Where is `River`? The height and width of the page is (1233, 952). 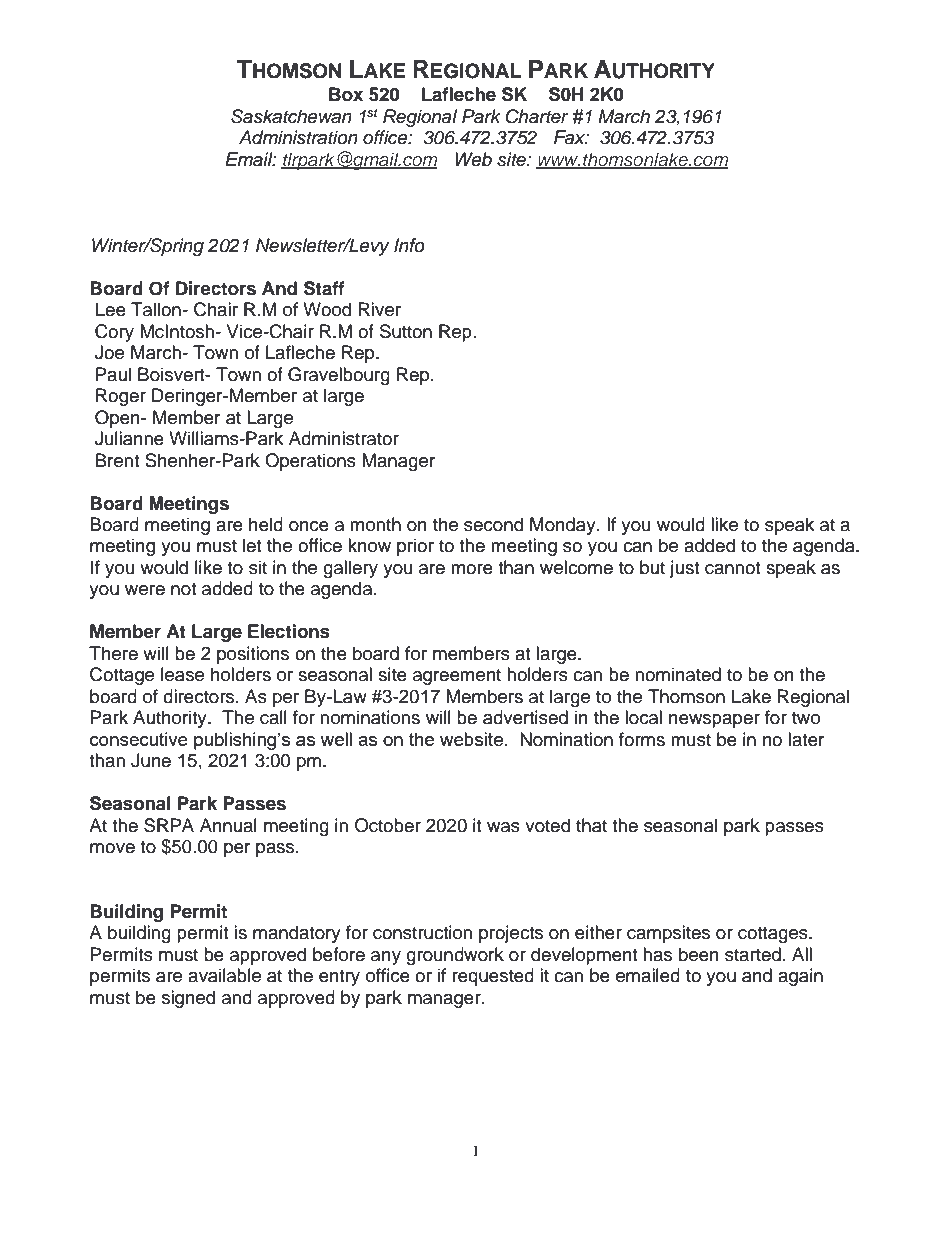 River is located at coordinates (380, 309).
